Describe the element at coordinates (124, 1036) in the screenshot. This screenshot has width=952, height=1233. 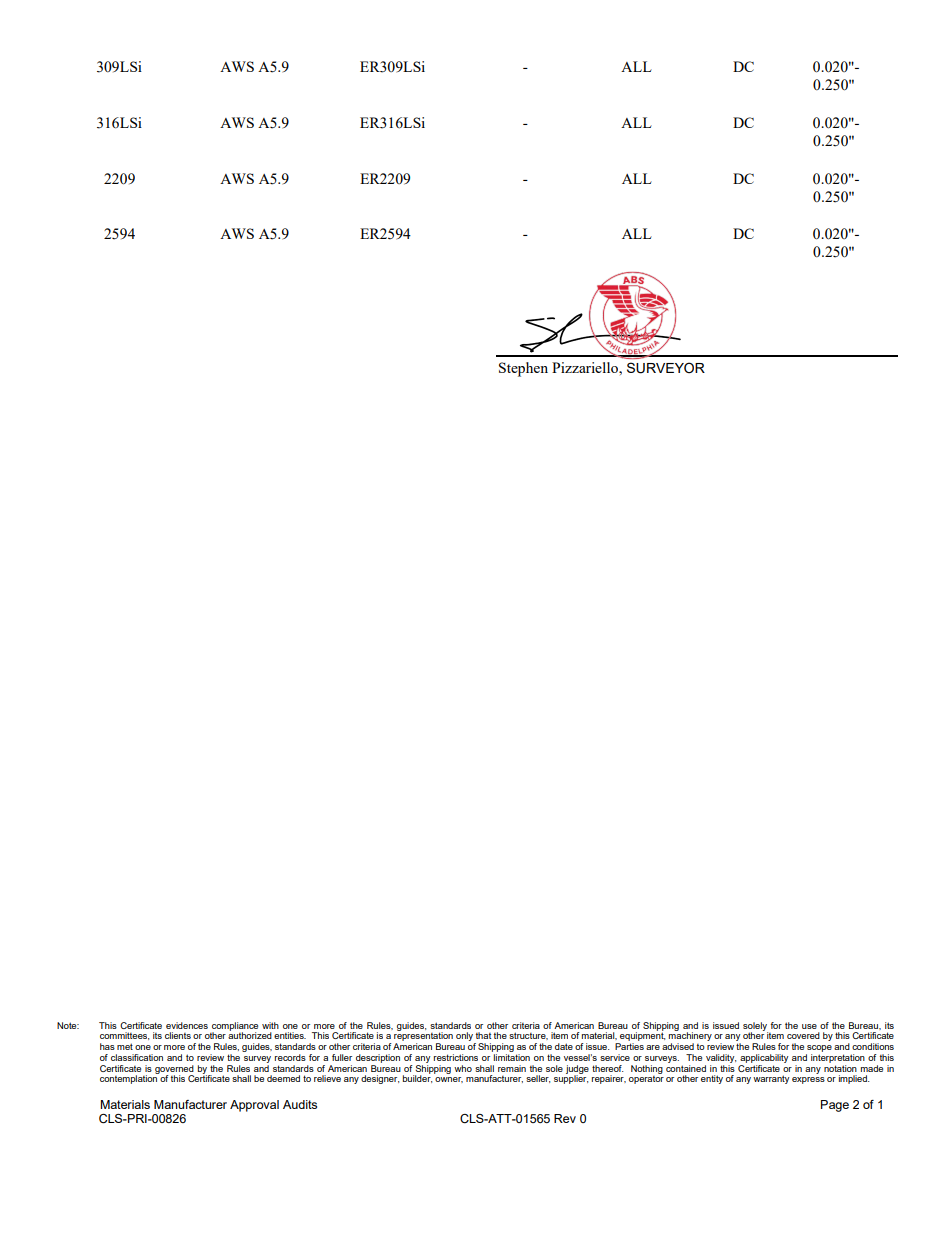
I see `committees` at that location.
